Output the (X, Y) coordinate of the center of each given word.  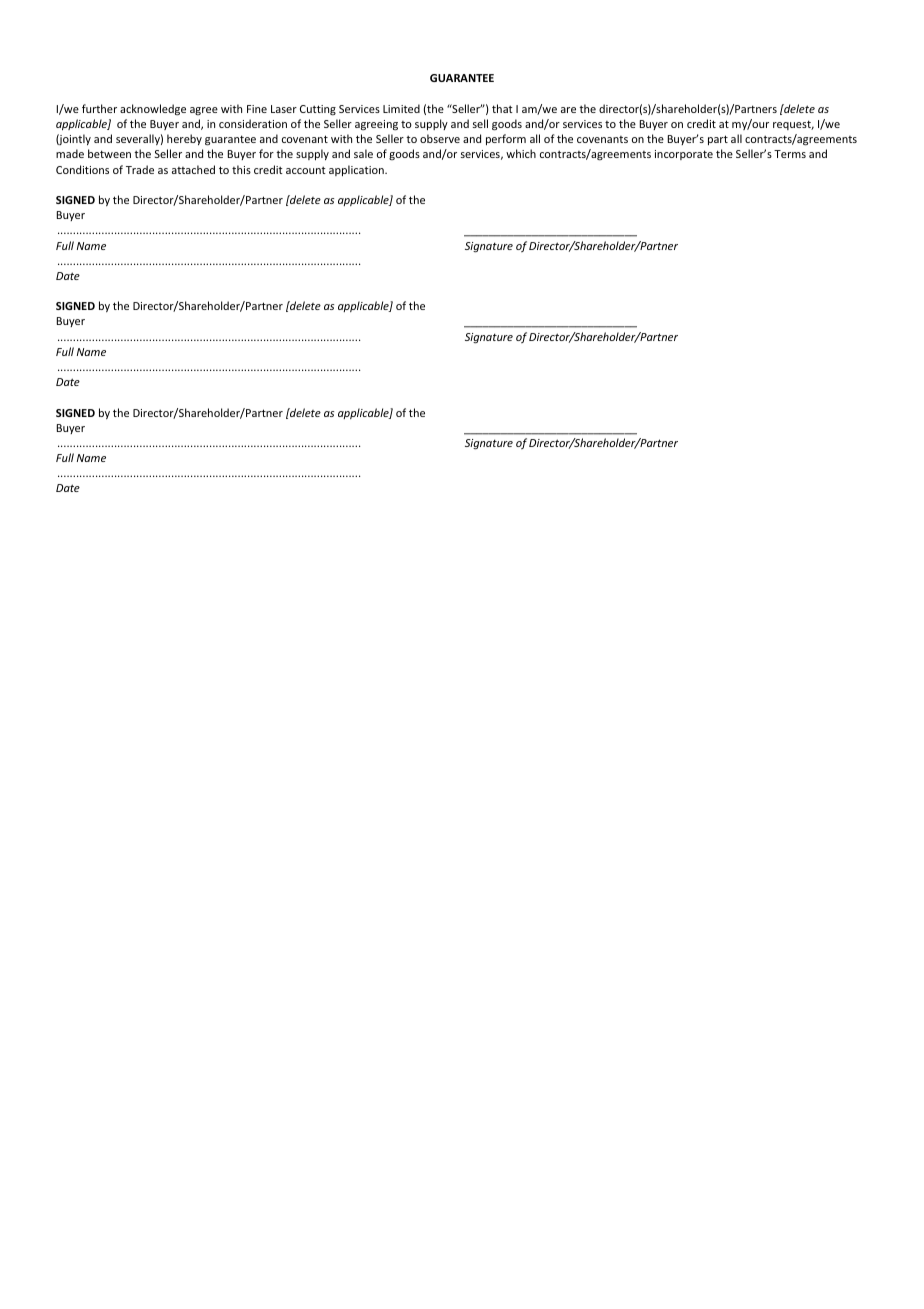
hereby (184, 139)
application (357, 170)
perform (506, 139)
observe (440, 138)
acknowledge (153, 110)
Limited (401, 108)
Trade (140, 169)
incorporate (684, 155)
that (502, 108)
